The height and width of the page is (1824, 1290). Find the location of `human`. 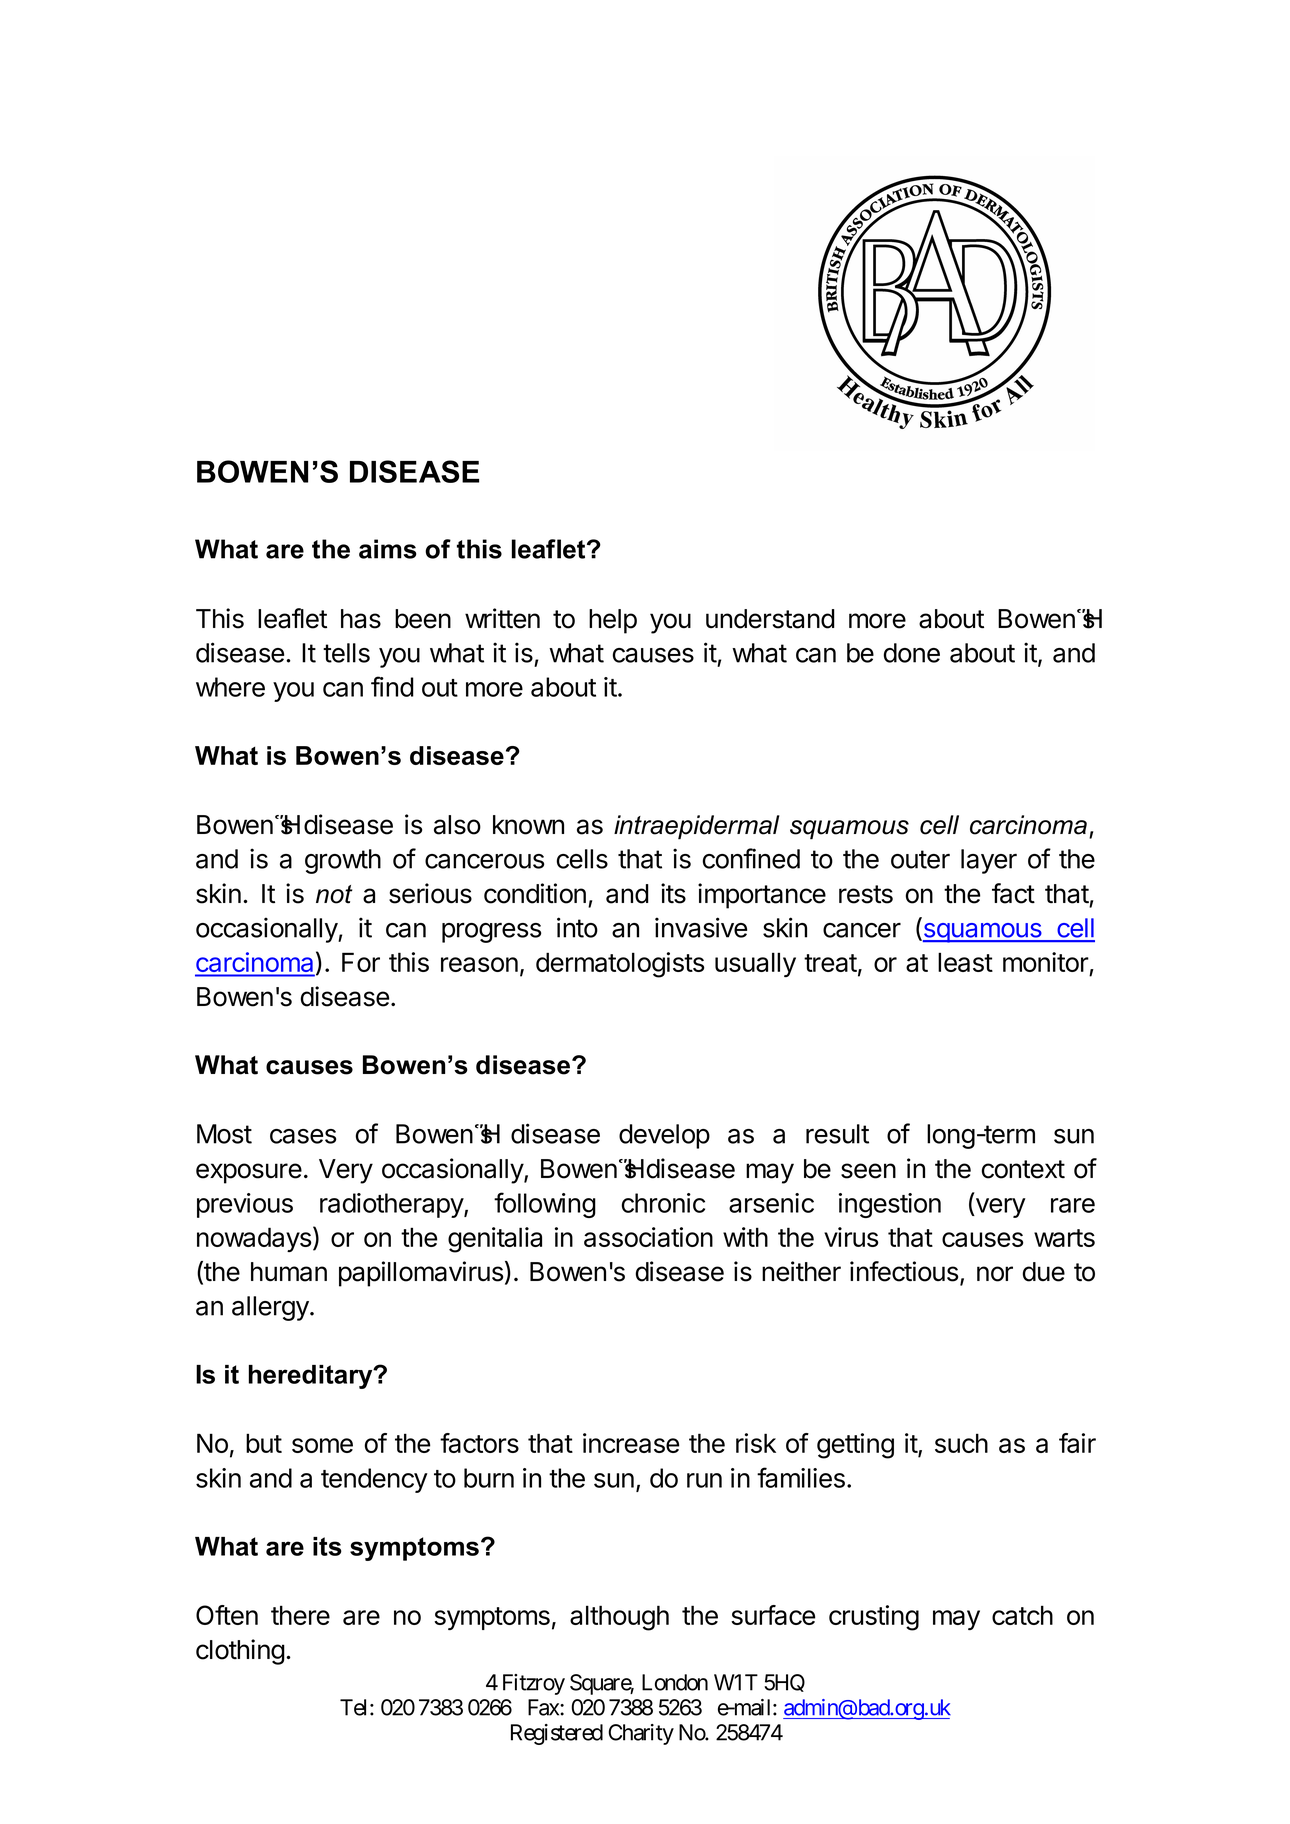

human is located at coordinates (289, 1272).
